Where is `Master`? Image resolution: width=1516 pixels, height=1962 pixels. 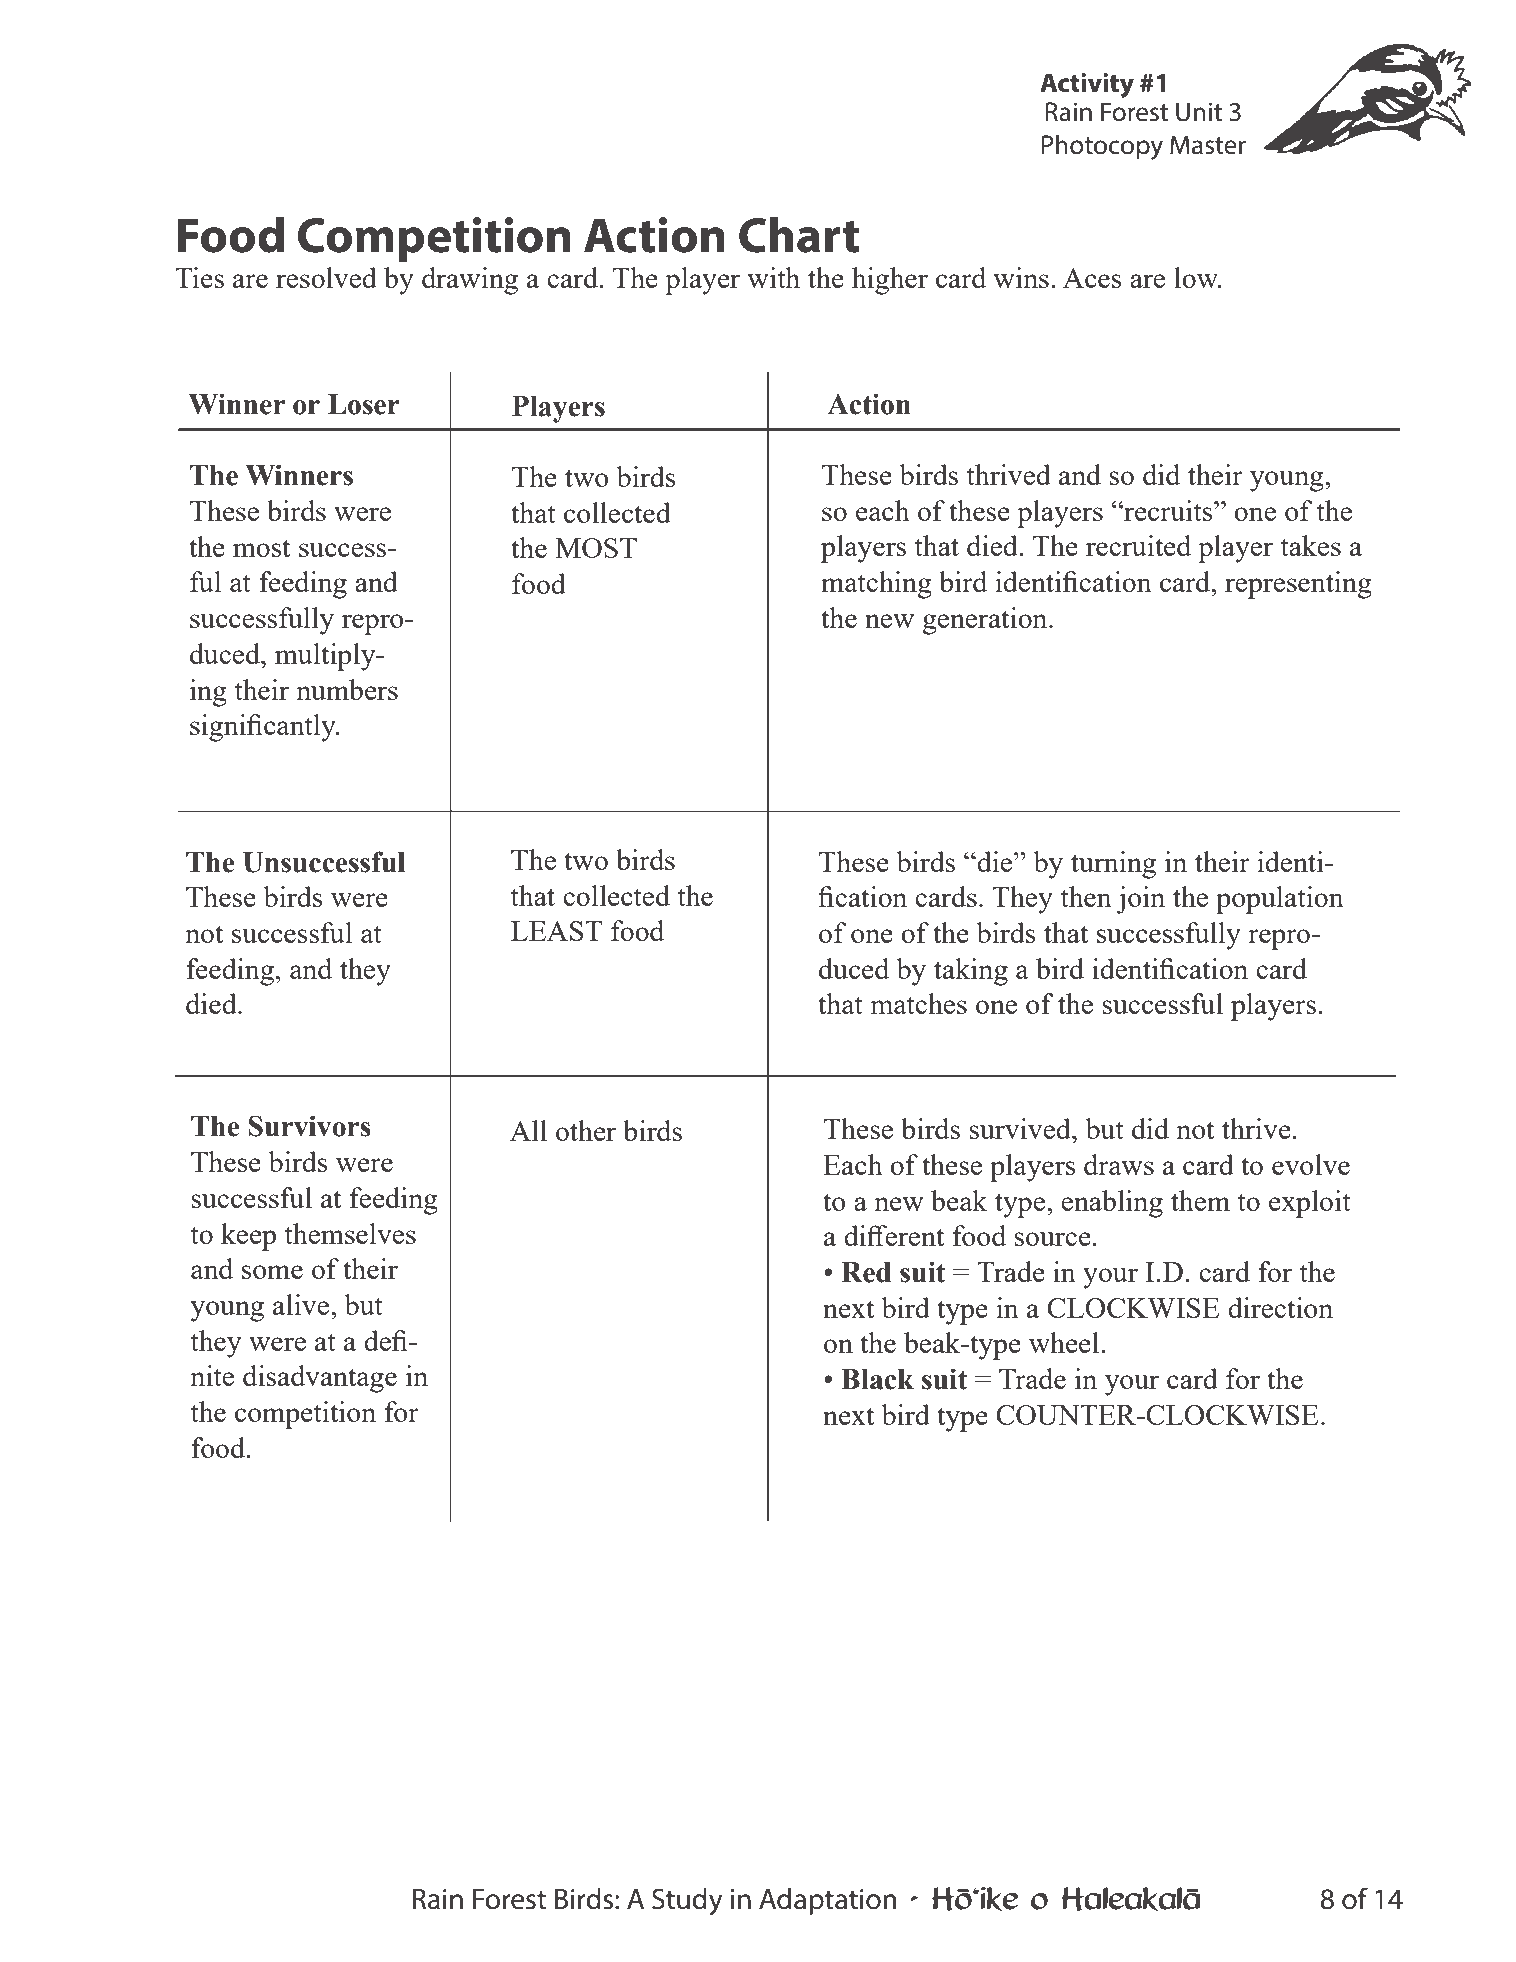
Master is located at coordinates (1208, 145).
